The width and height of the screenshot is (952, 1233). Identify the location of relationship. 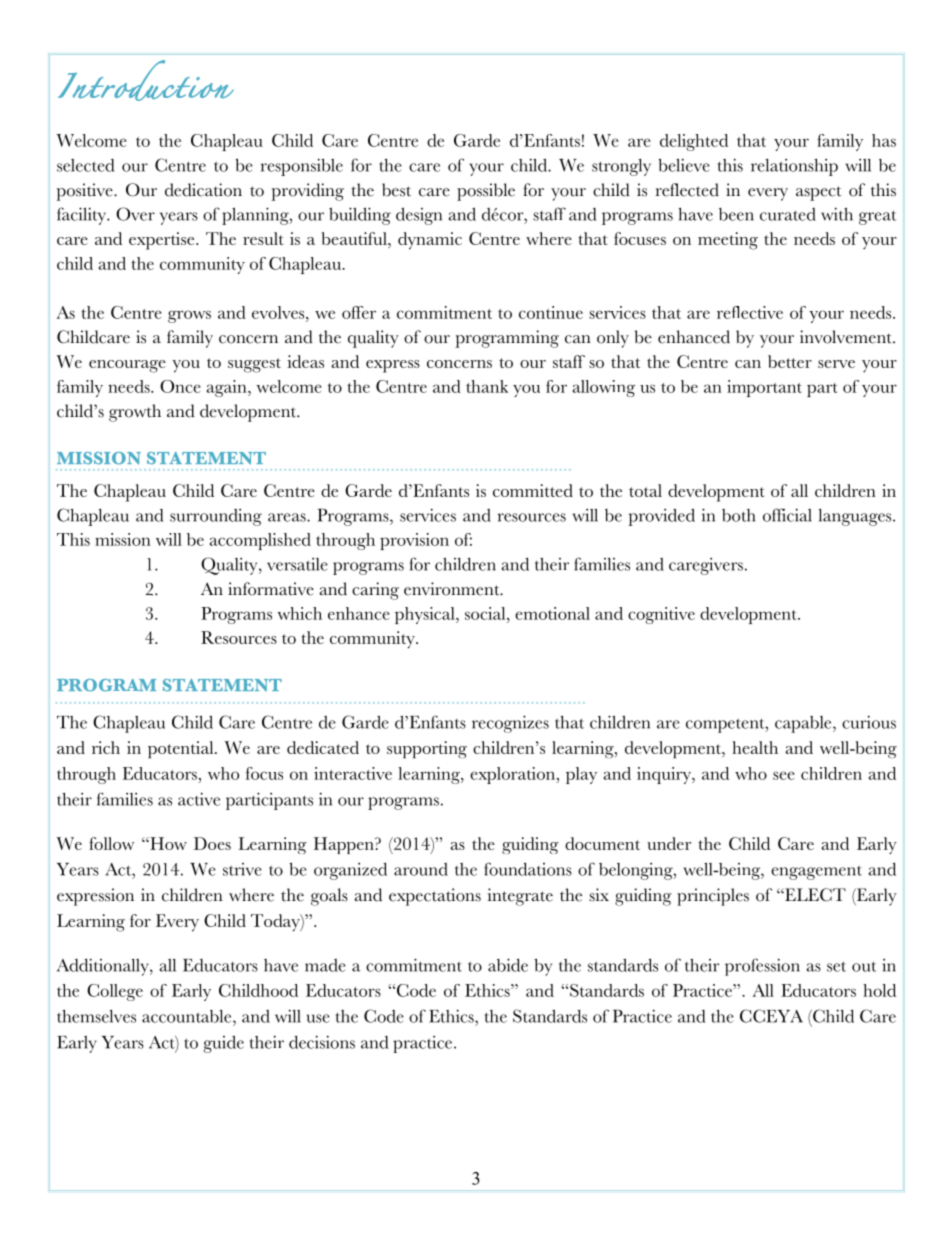
(794, 167).
